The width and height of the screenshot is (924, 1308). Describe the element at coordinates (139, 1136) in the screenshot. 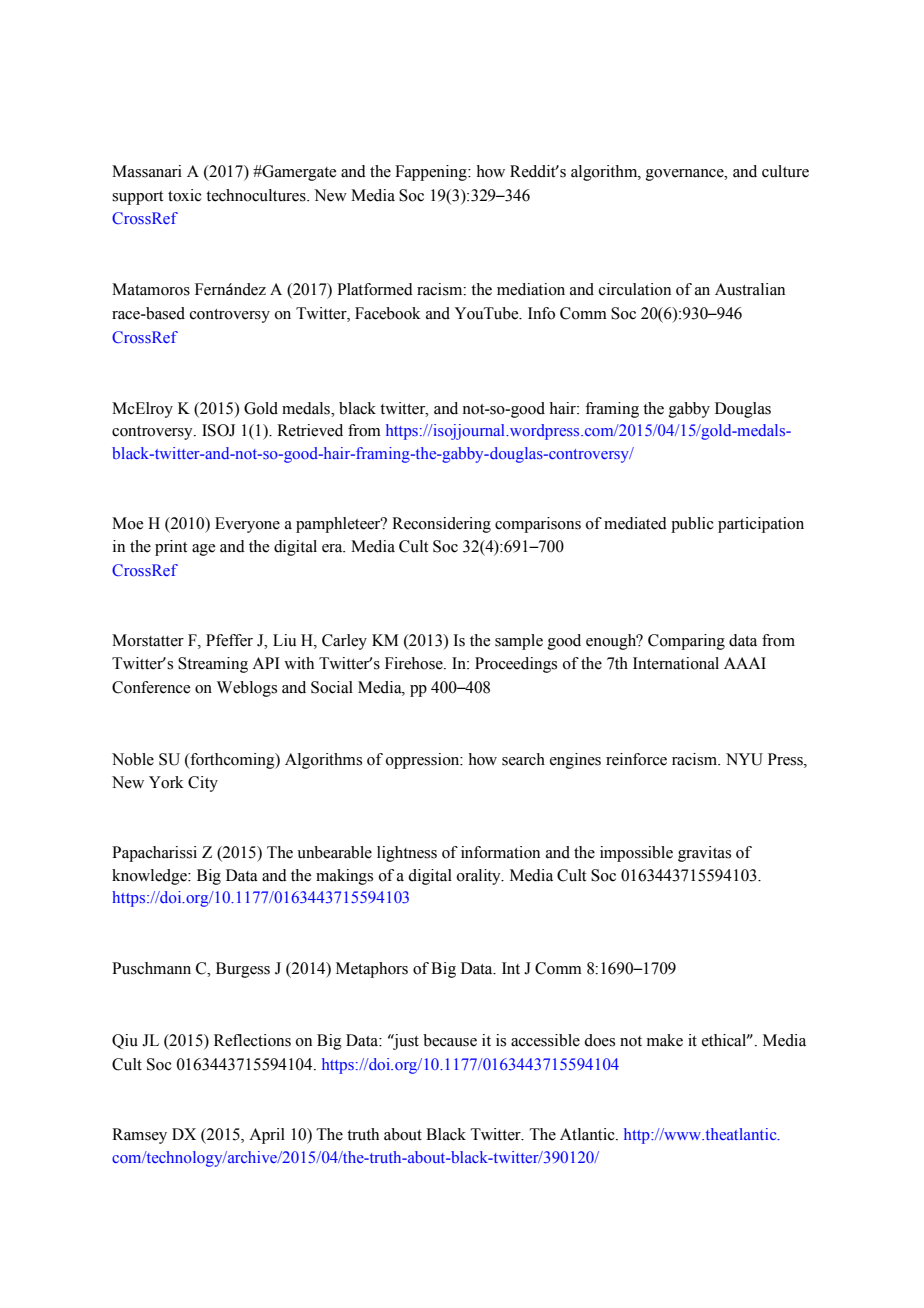

I see `Ramsey` at that location.
